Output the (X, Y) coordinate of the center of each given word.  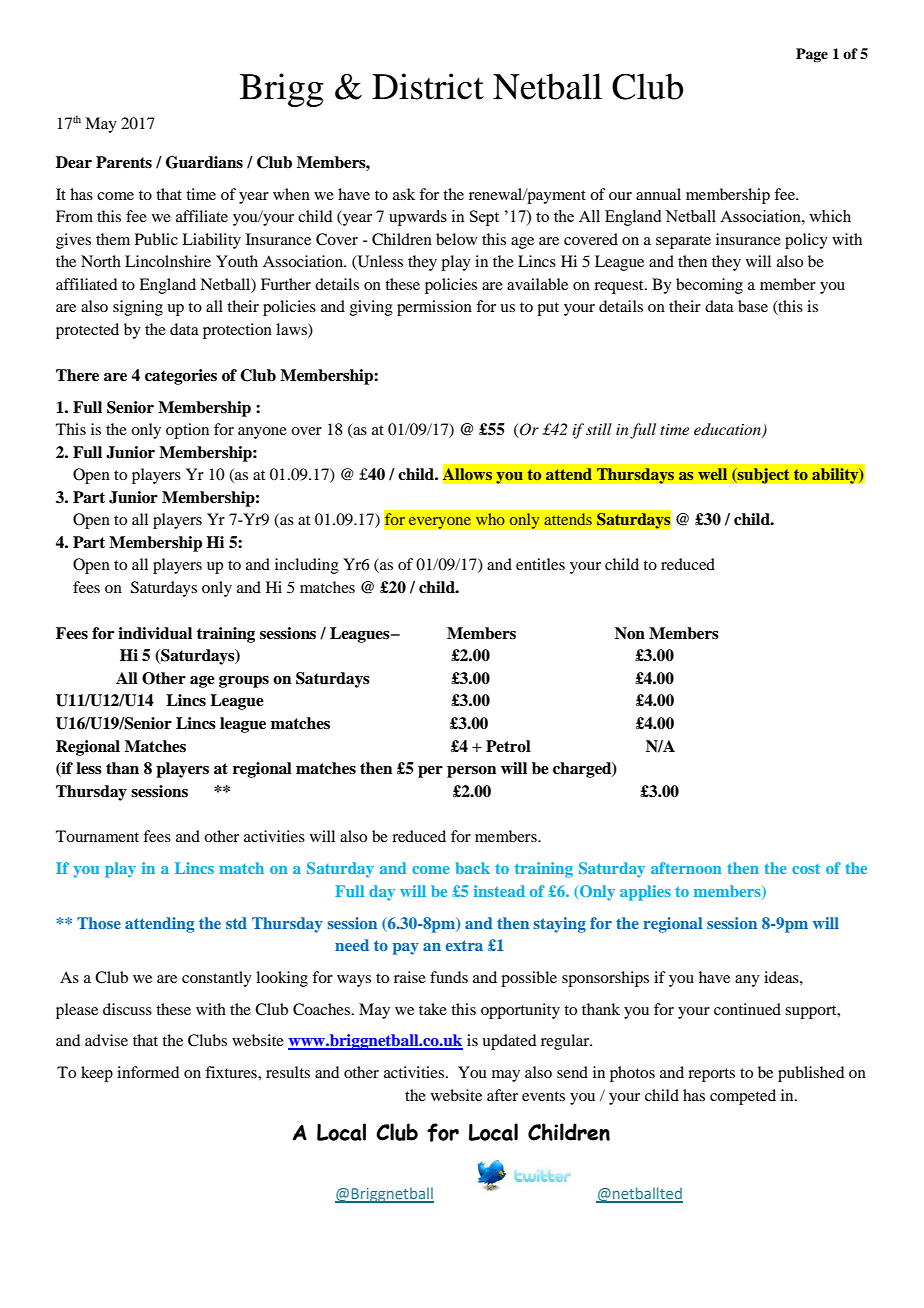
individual (155, 633)
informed (148, 1072)
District (428, 86)
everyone (439, 523)
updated (509, 1042)
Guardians (204, 162)
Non (630, 633)
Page (812, 55)
